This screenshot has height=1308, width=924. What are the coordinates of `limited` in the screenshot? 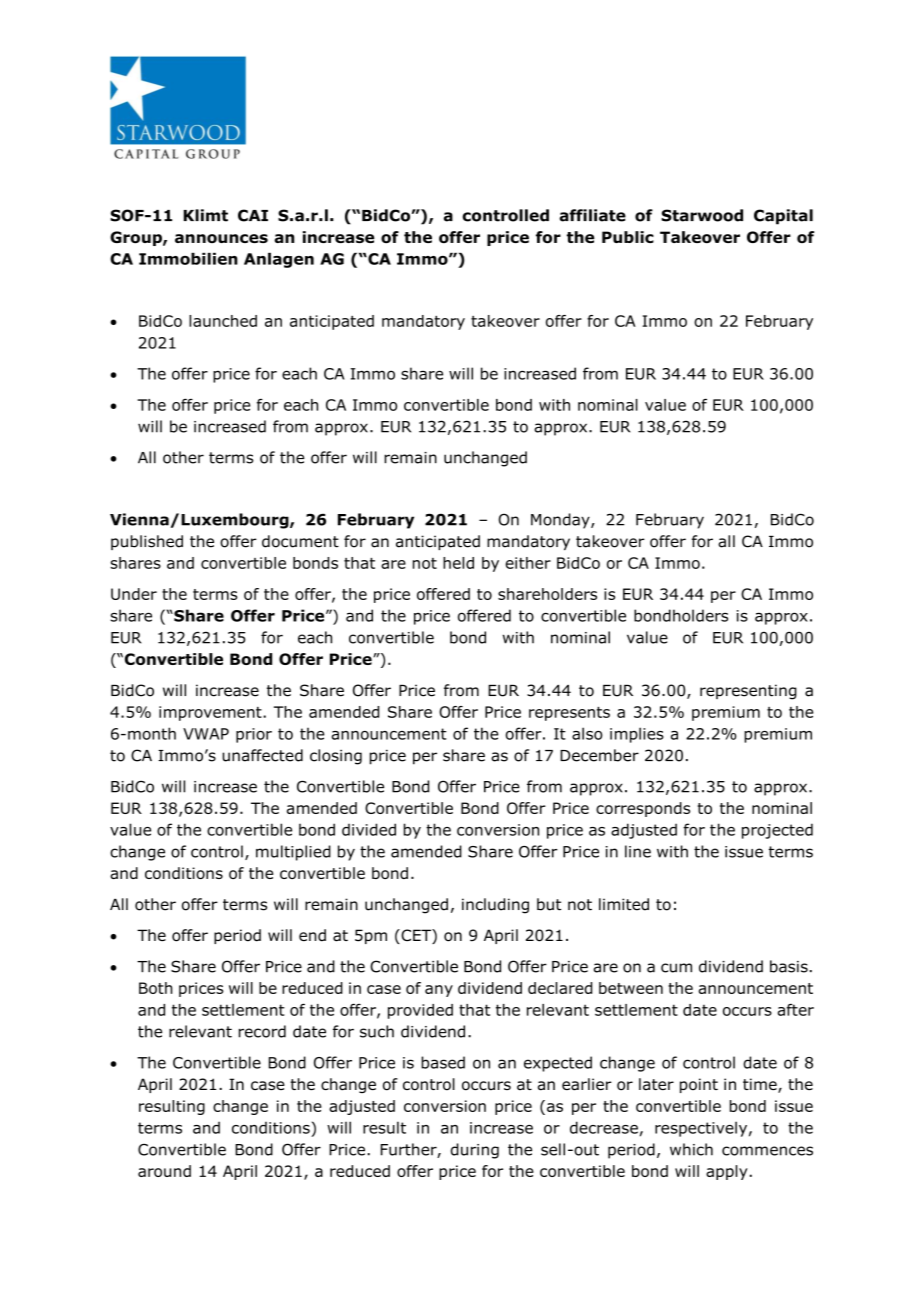 It's located at (624, 904).
